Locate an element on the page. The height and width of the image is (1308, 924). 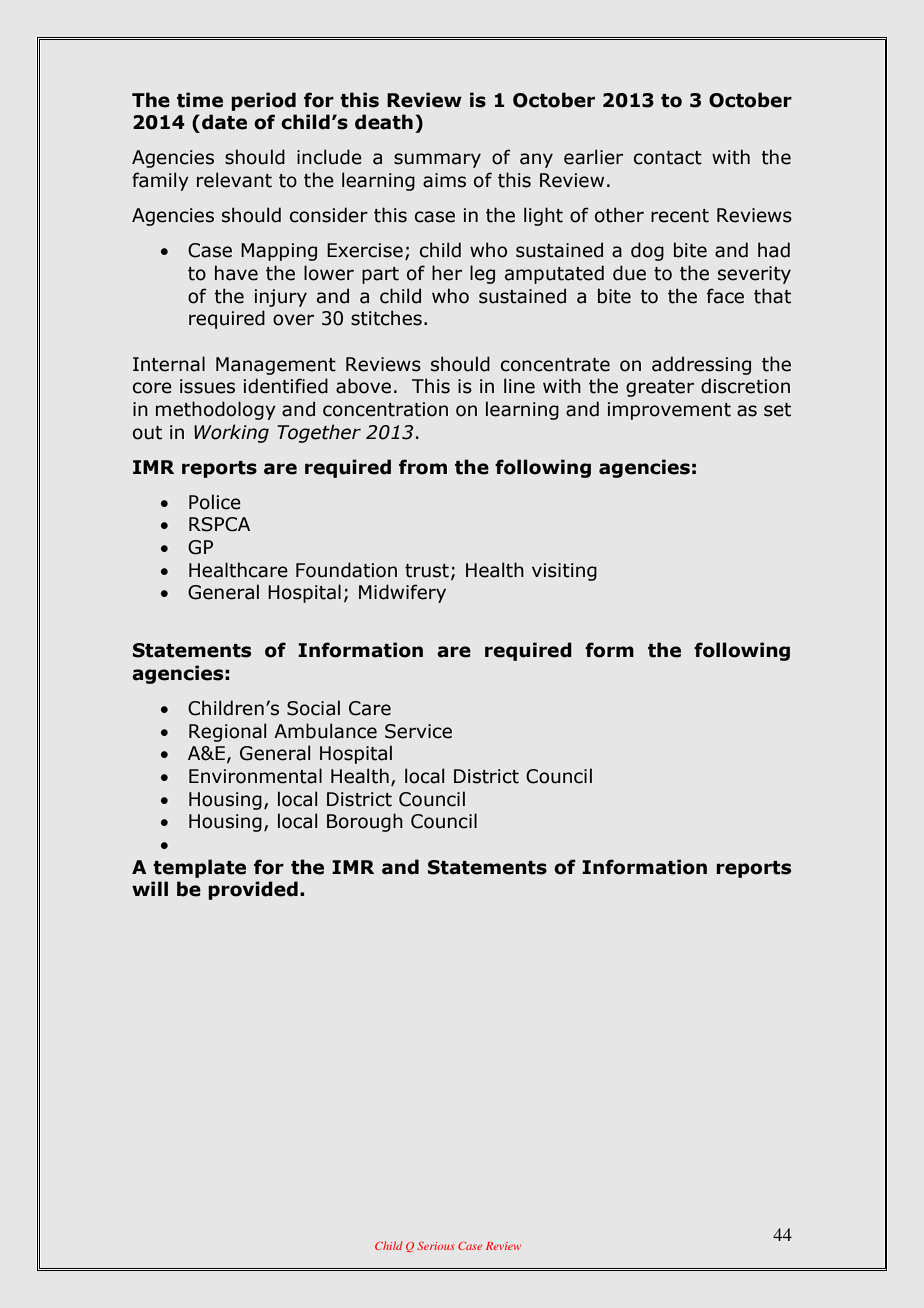
visiting is located at coordinates (564, 572).
